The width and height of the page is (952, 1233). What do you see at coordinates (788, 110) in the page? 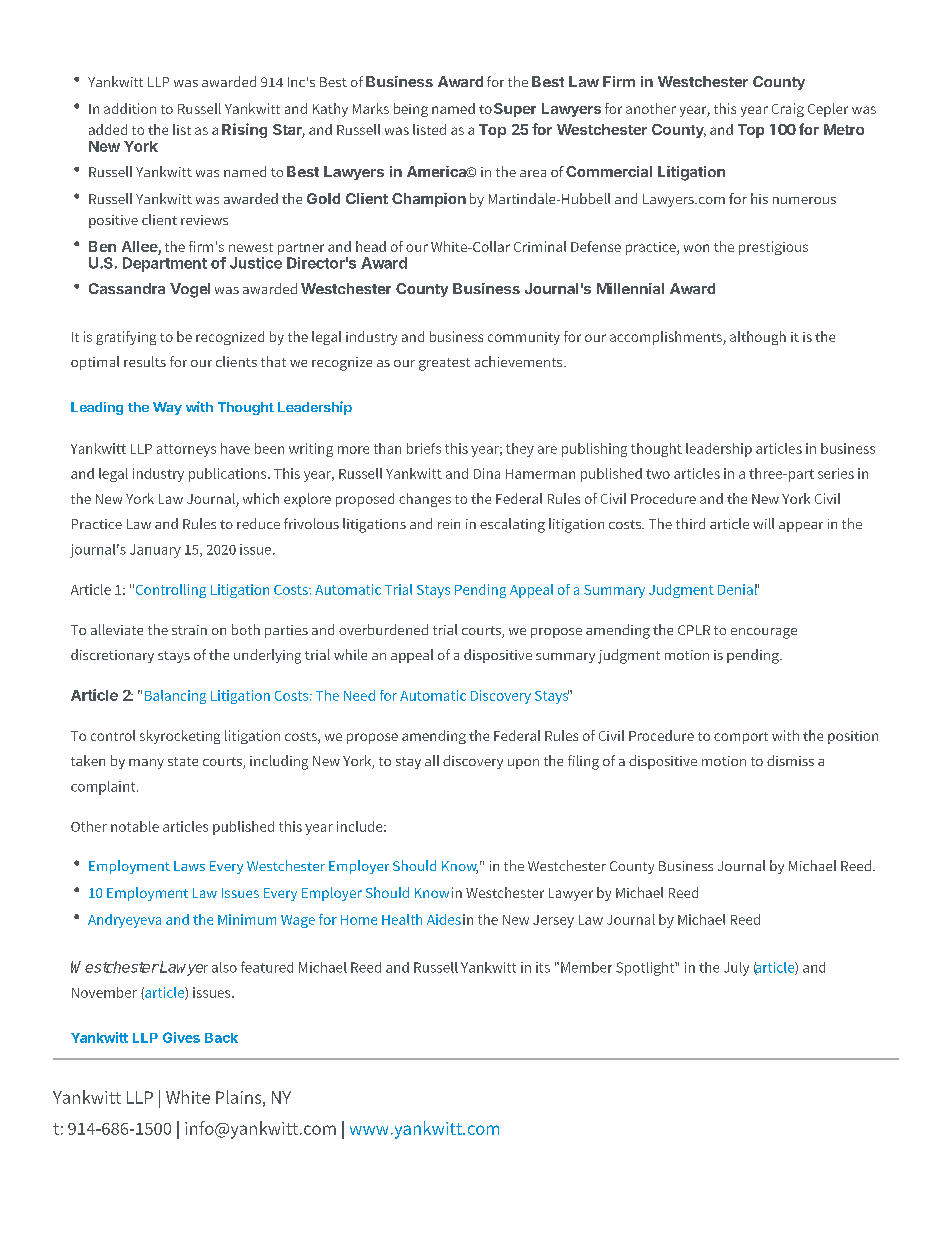
I see `Craig` at bounding box center [788, 110].
